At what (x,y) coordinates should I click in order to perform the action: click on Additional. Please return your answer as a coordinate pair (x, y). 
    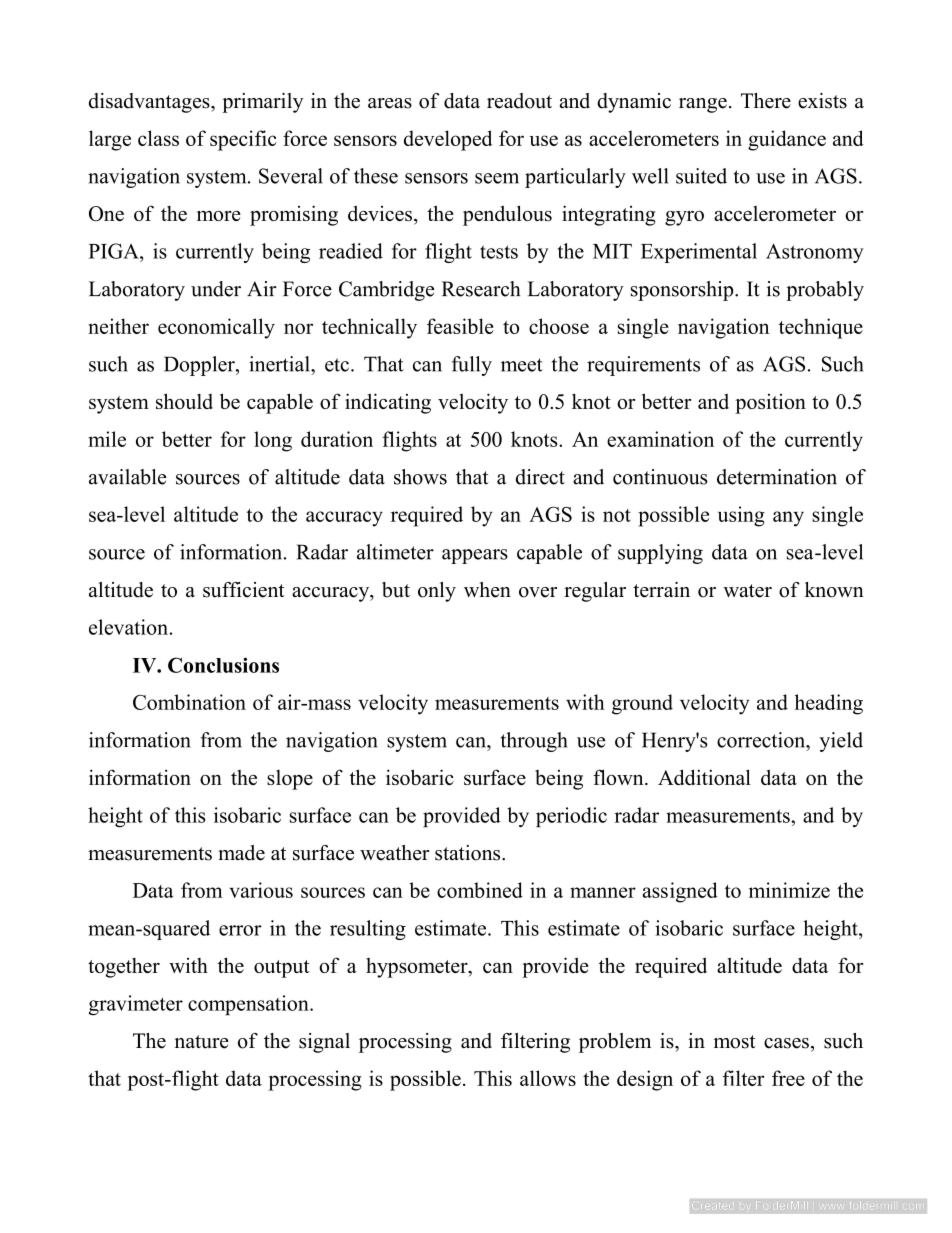
    Looking at the image, I should click on (704, 777).
